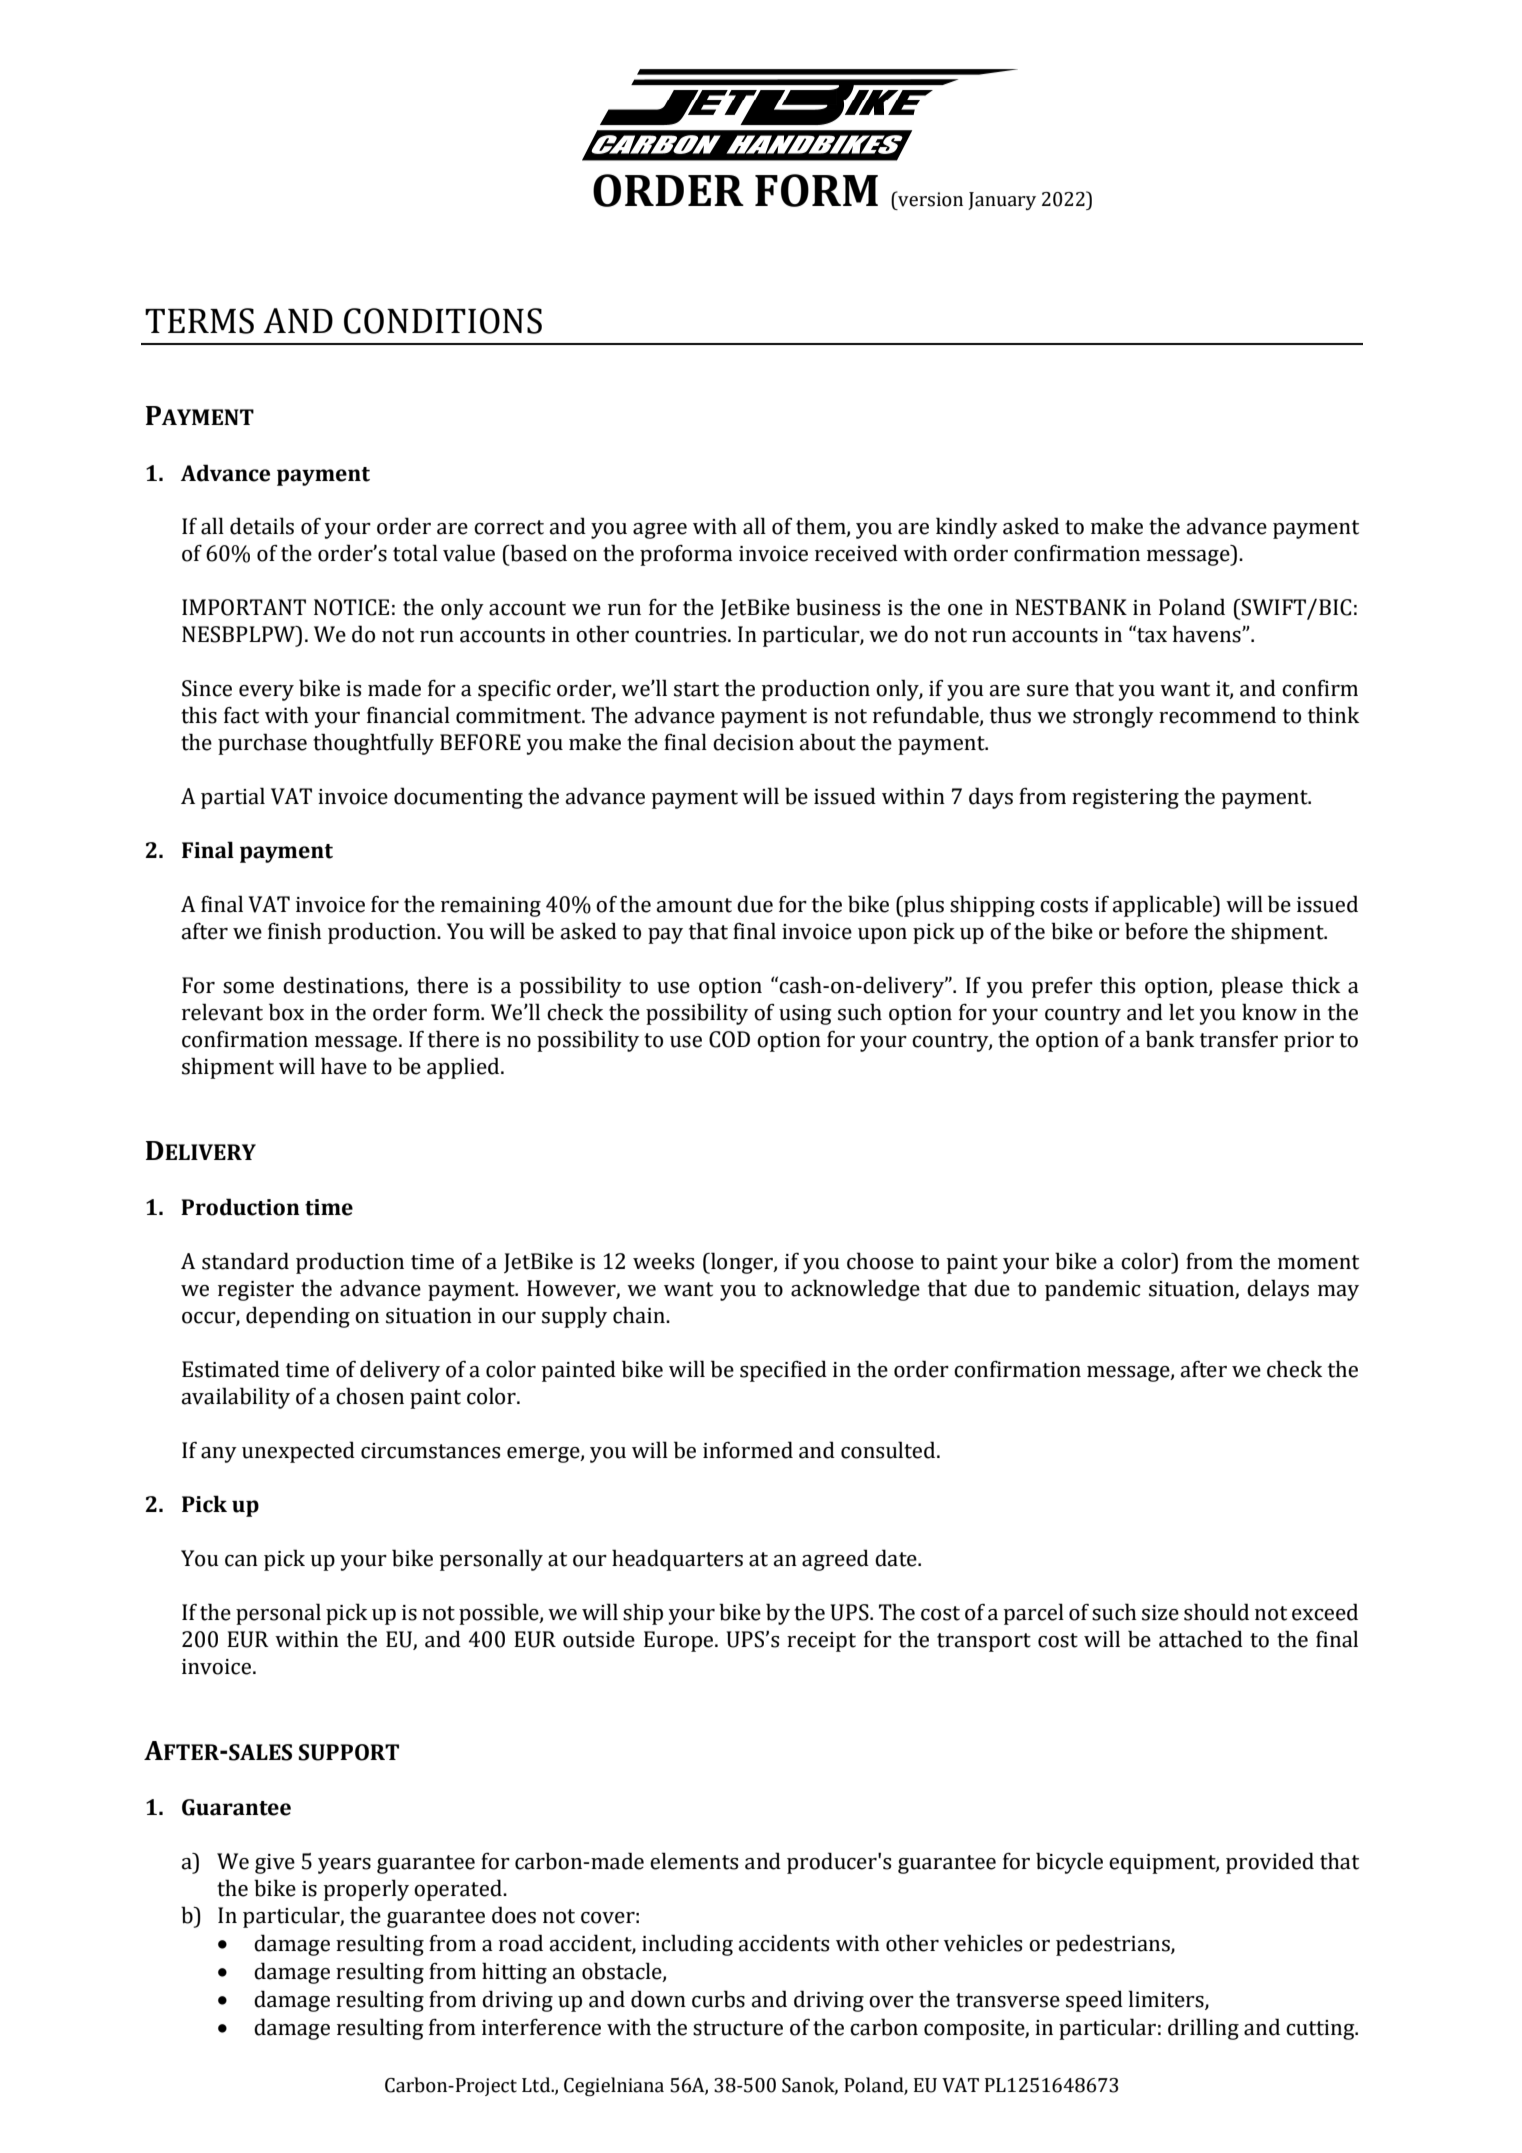 The width and height of the screenshot is (1522, 2153). I want to click on CONDITIONS, so click(443, 321).
